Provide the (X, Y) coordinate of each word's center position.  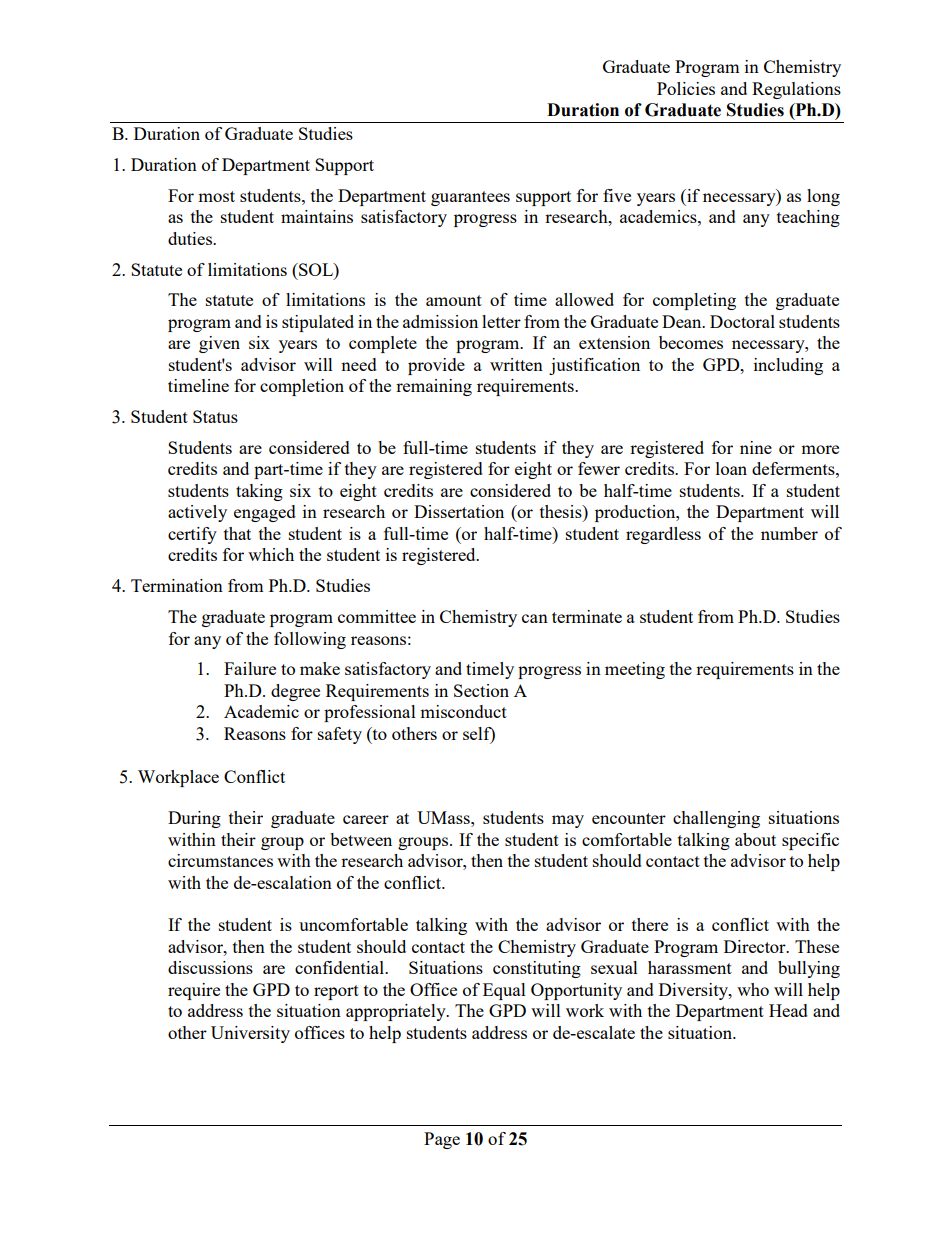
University (250, 1034)
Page (442, 1140)
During (194, 819)
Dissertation (459, 511)
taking (259, 492)
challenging (716, 819)
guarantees (470, 198)
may (568, 821)
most (216, 196)
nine (756, 447)
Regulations (796, 90)
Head (788, 1010)
